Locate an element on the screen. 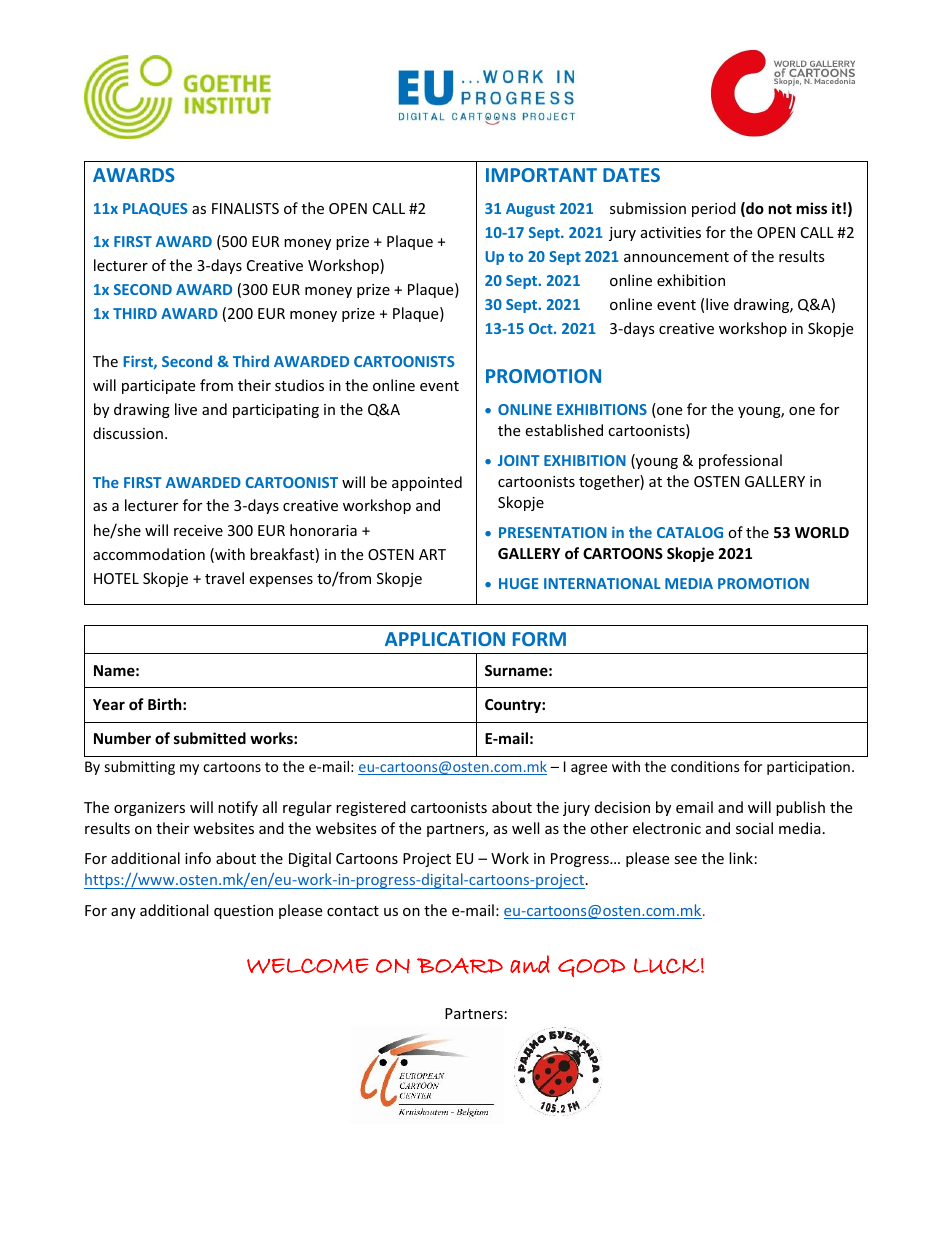 The image size is (952, 1233). August is located at coordinates (530, 210).
